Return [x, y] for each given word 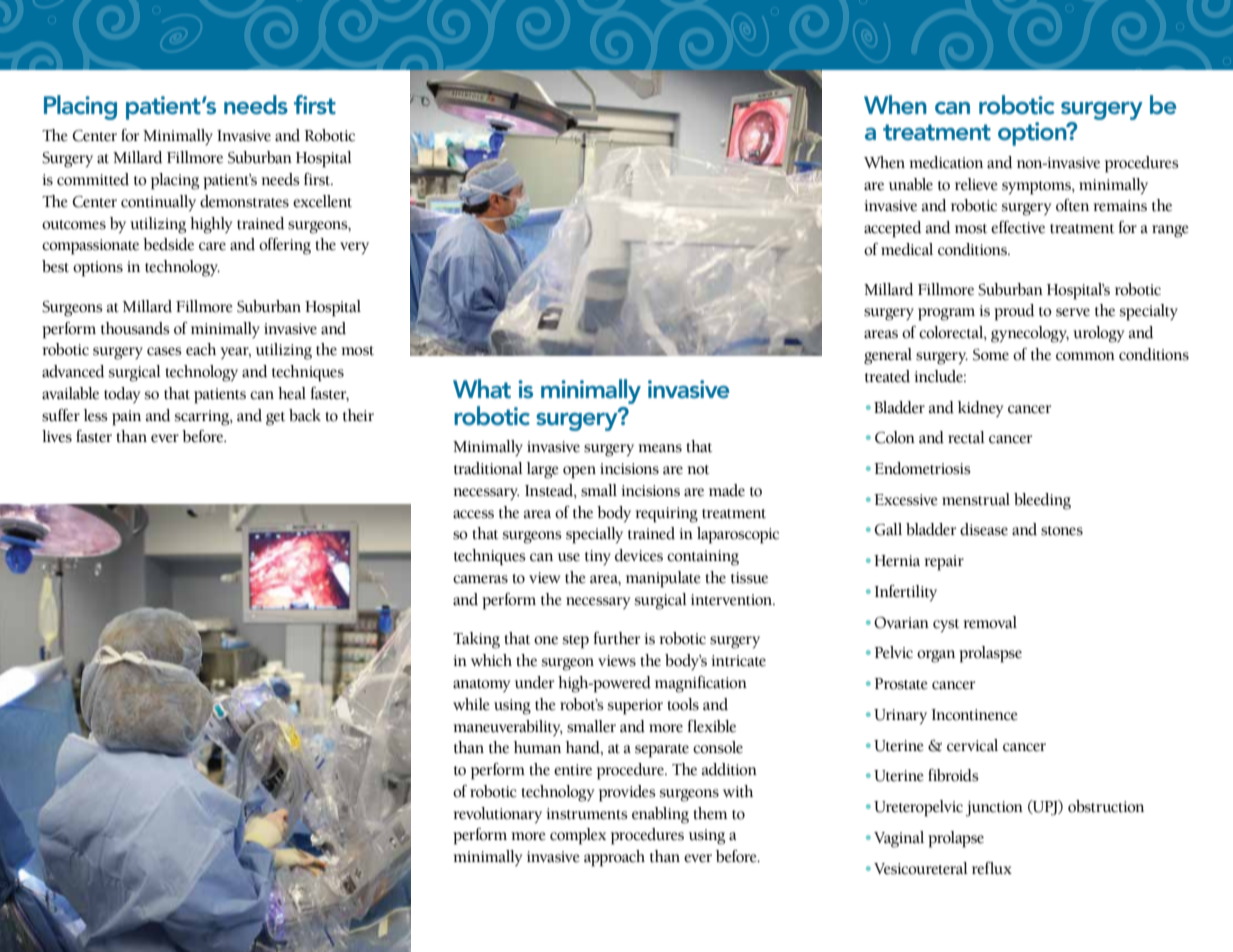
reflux [992, 868]
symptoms [1037, 188]
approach [614, 858]
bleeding [1042, 501]
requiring [666, 515]
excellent [322, 201]
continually [158, 203]
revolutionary [497, 815]
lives [57, 436]
